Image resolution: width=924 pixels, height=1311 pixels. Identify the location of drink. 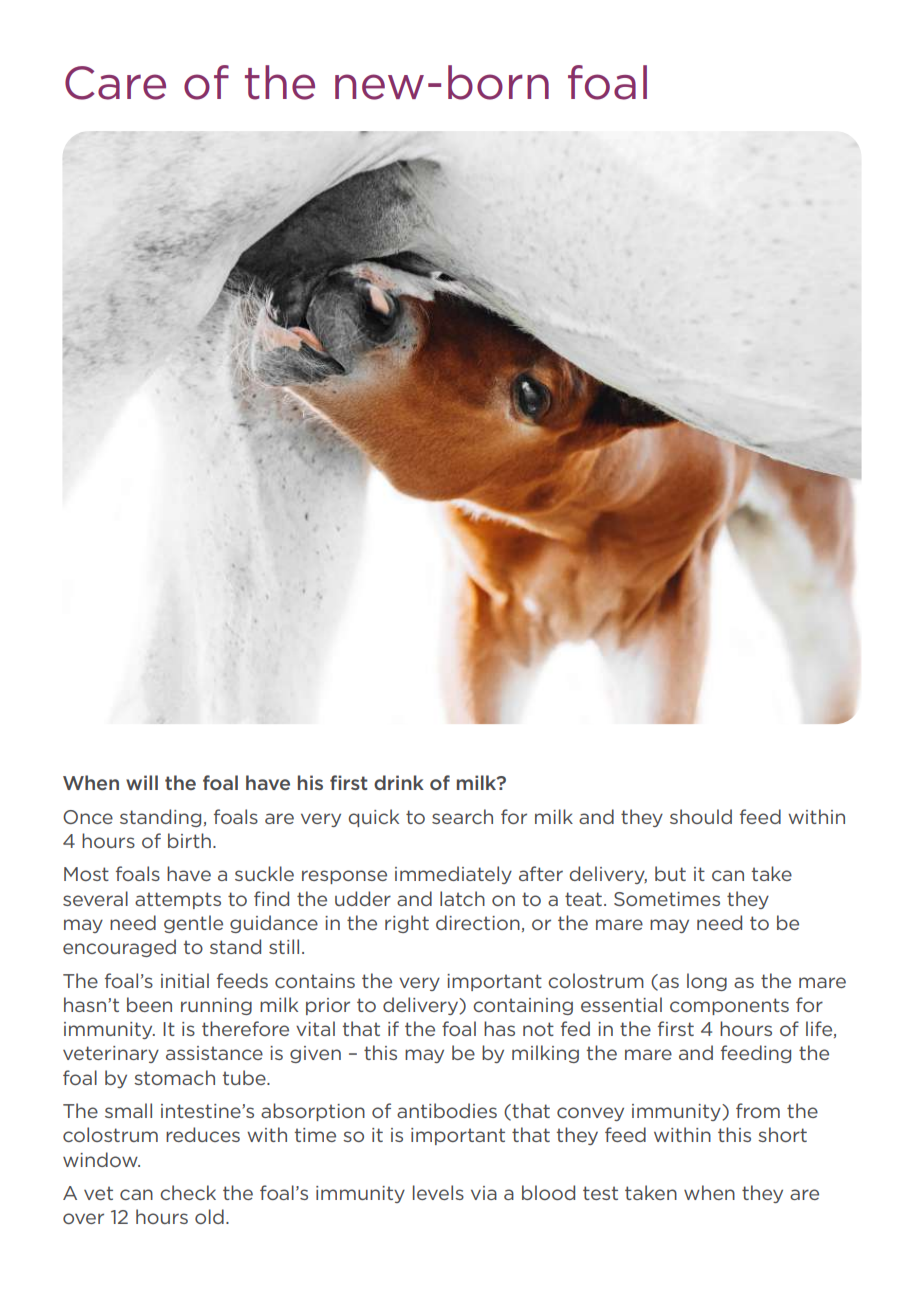
(399, 782).
